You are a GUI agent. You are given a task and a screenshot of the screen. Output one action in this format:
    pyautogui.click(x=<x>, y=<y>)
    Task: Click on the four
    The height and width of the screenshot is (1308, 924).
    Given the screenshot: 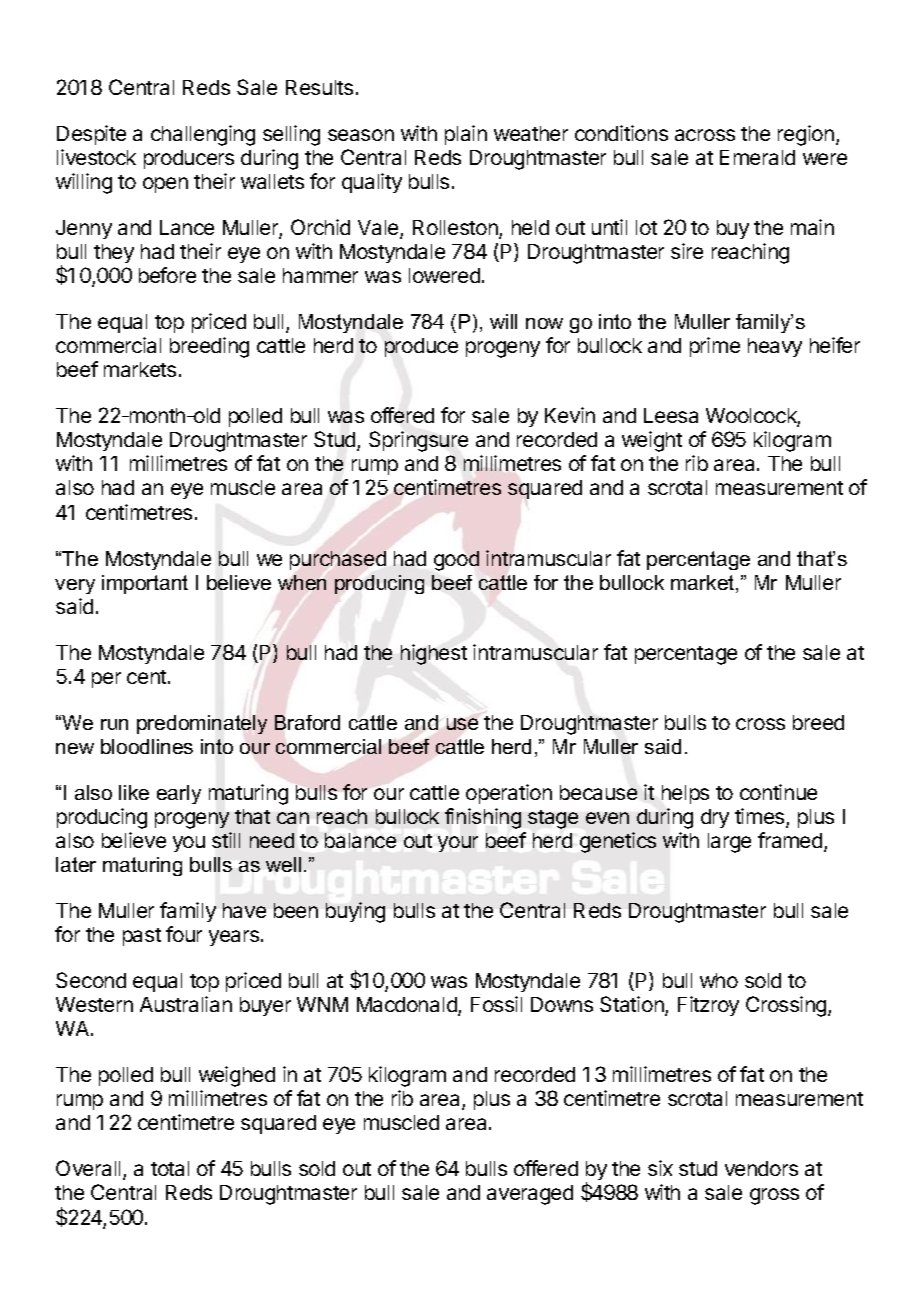 What is the action you would take?
    pyautogui.click(x=184, y=934)
